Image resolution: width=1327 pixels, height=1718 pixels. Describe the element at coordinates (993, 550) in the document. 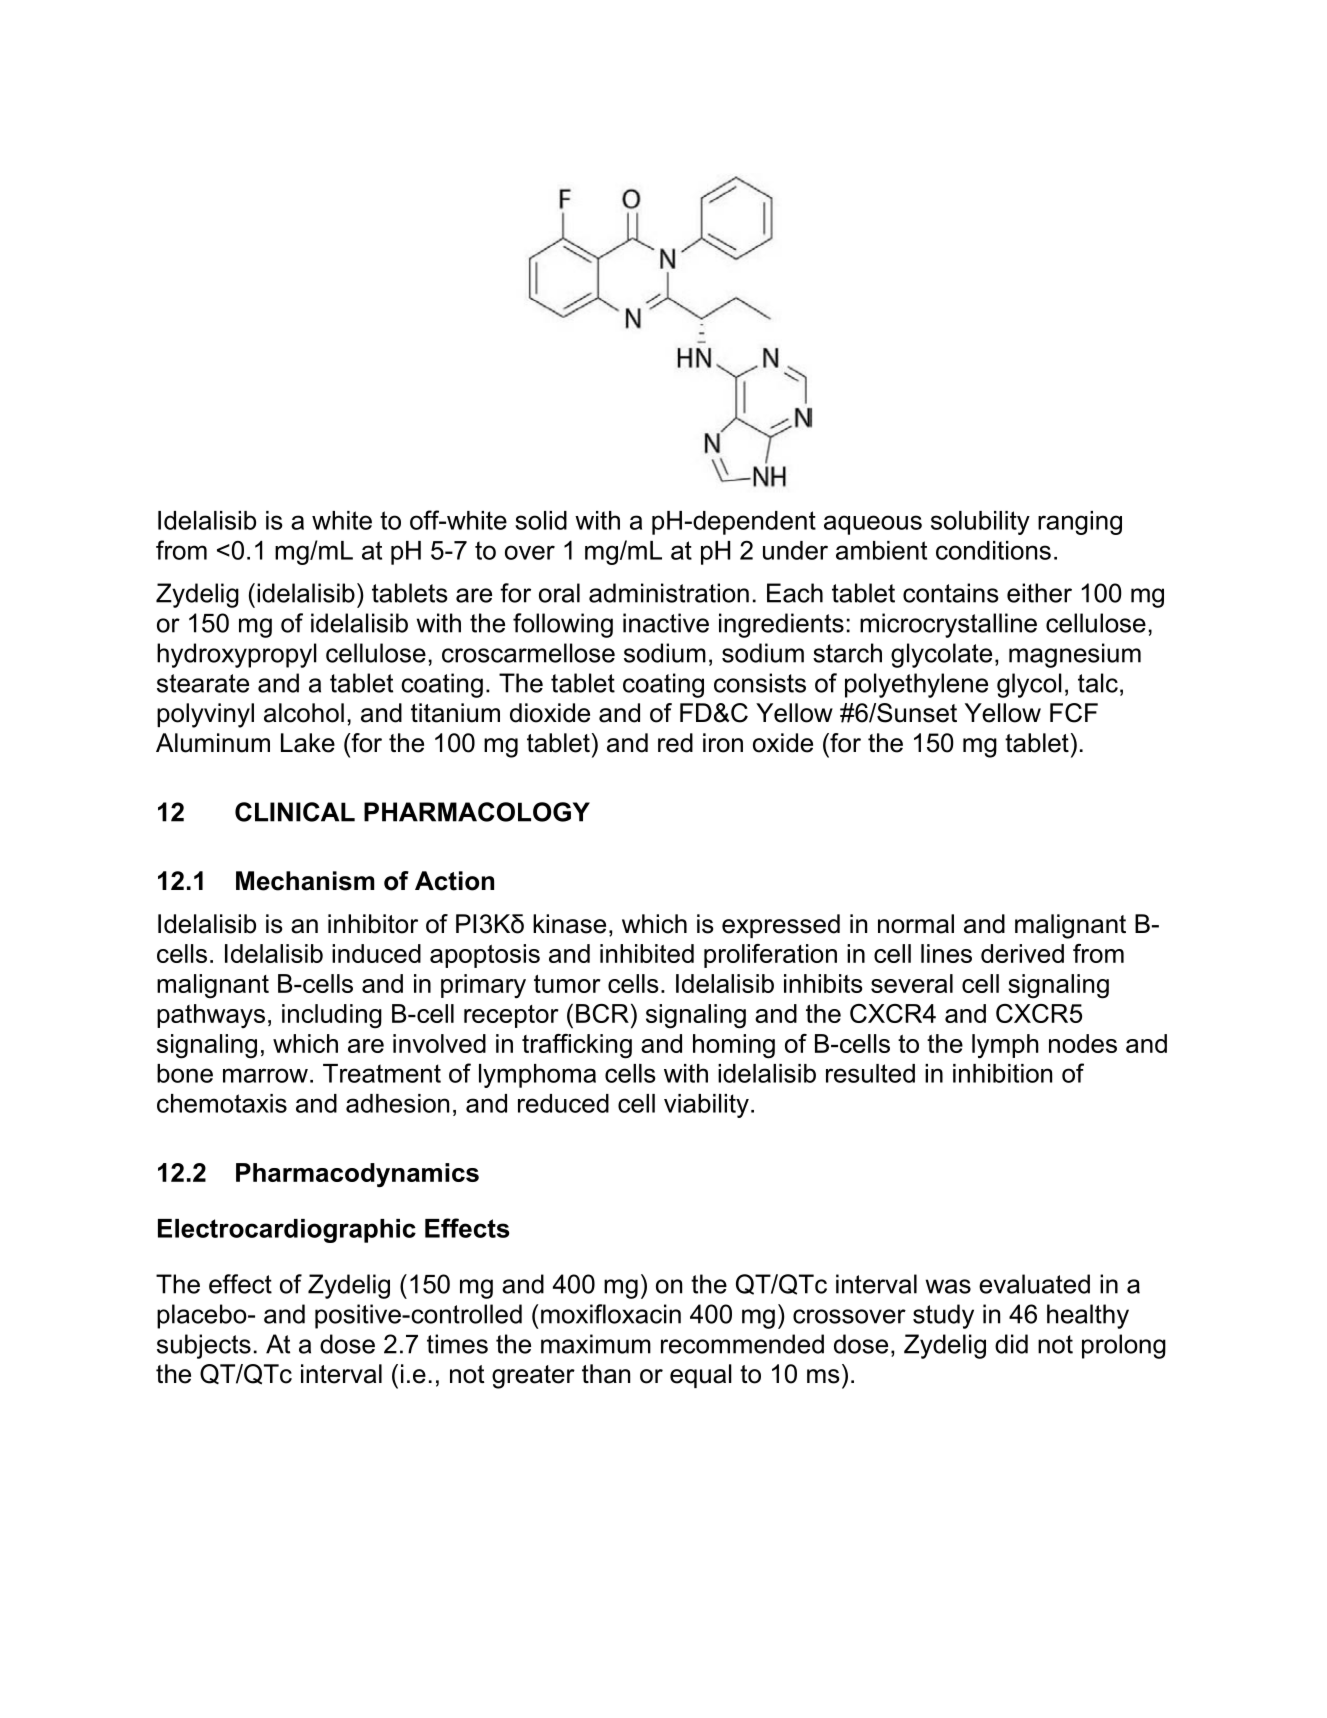

I see `conditions` at that location.
